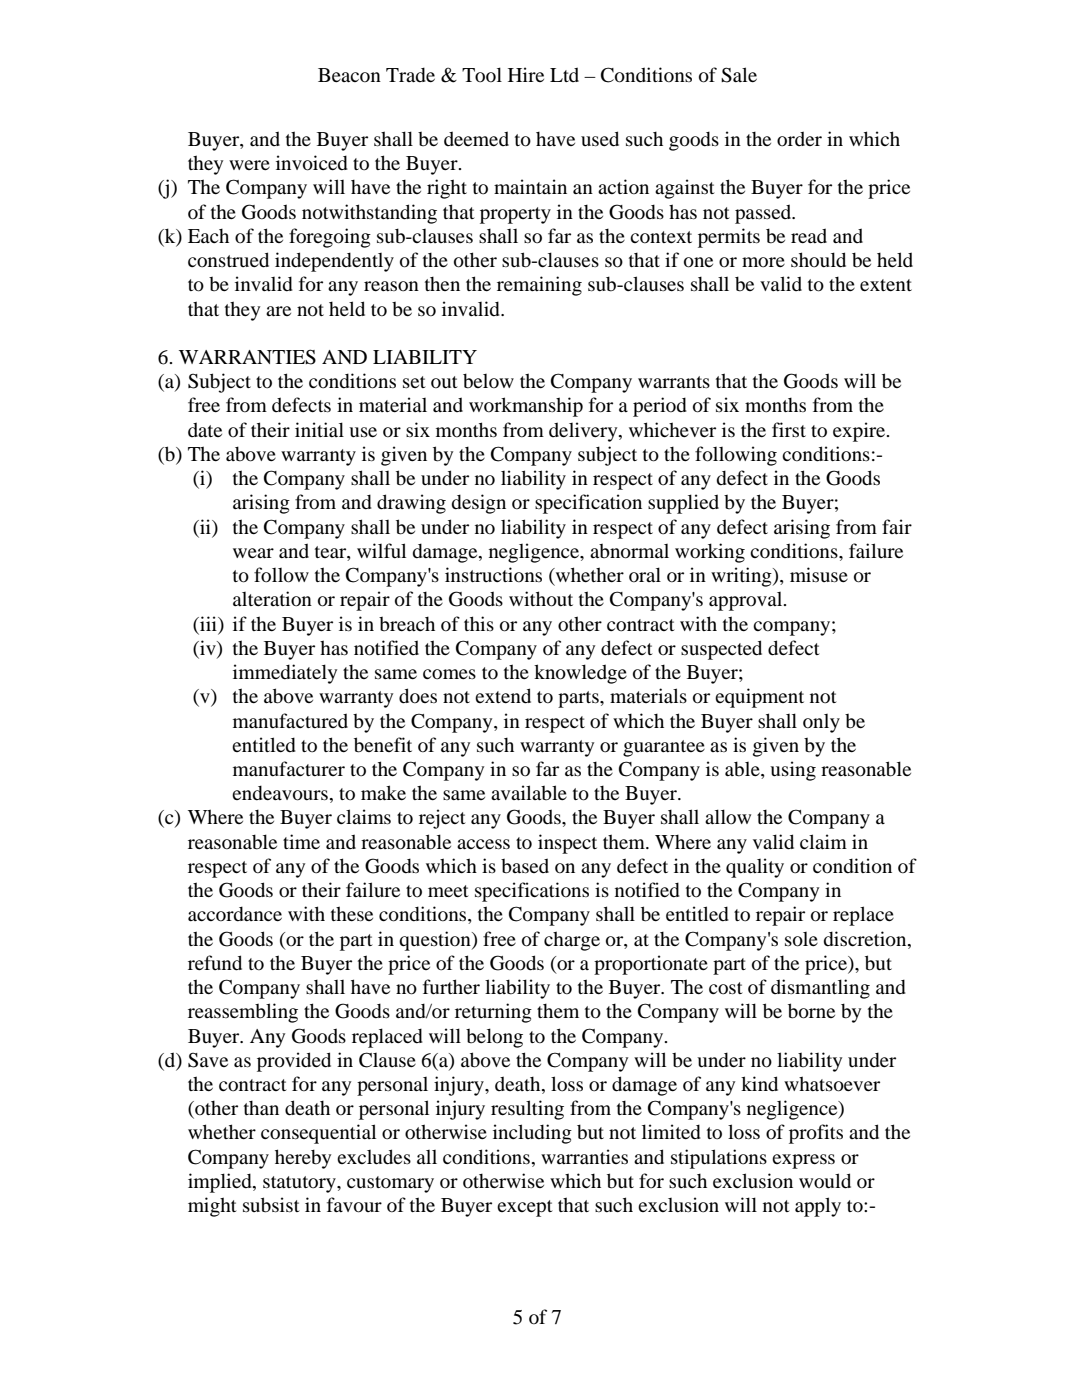  I want to click on workmanship, so click(526, 407).
